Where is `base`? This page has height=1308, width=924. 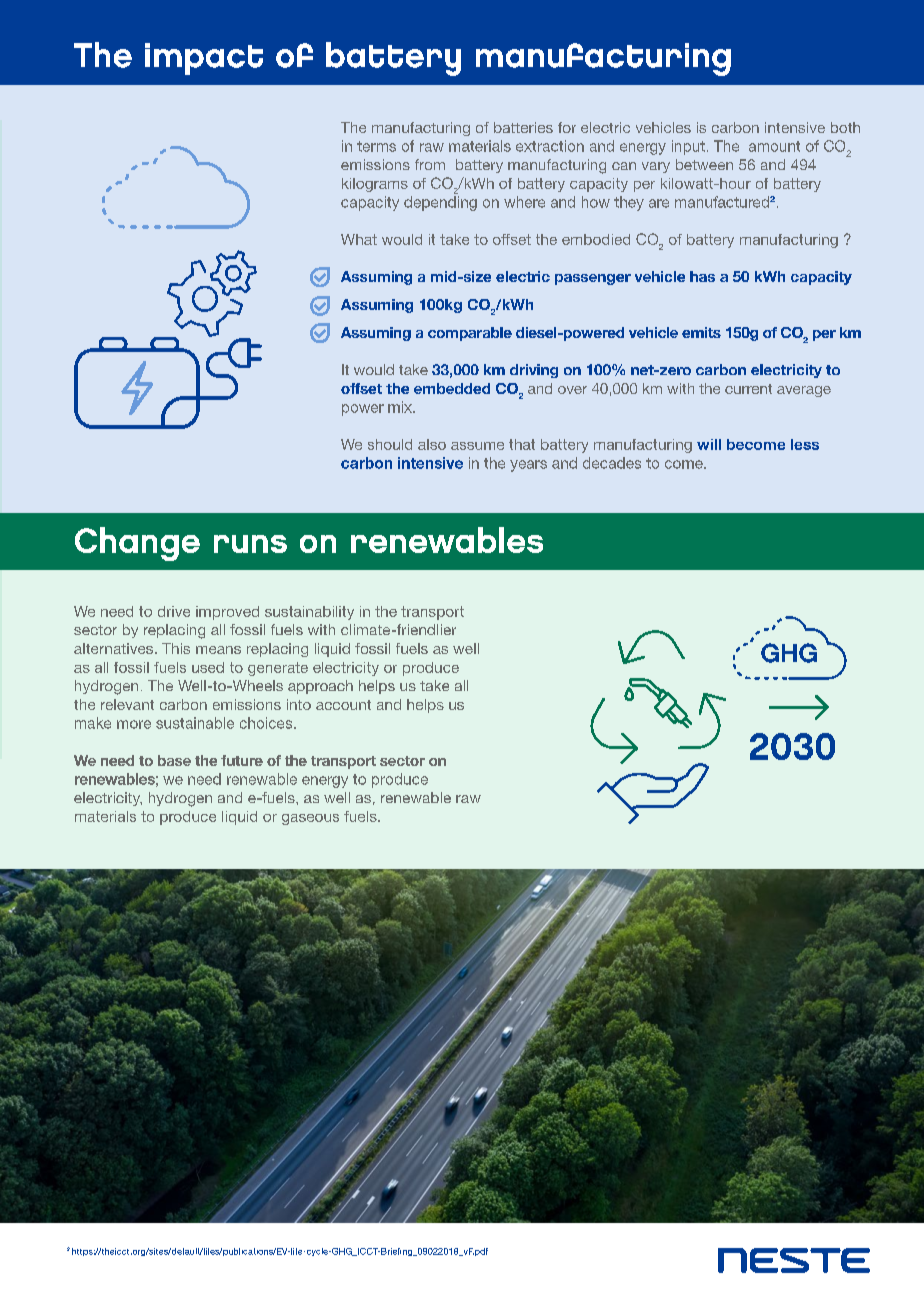
base is located at coordinates (174, 760).
